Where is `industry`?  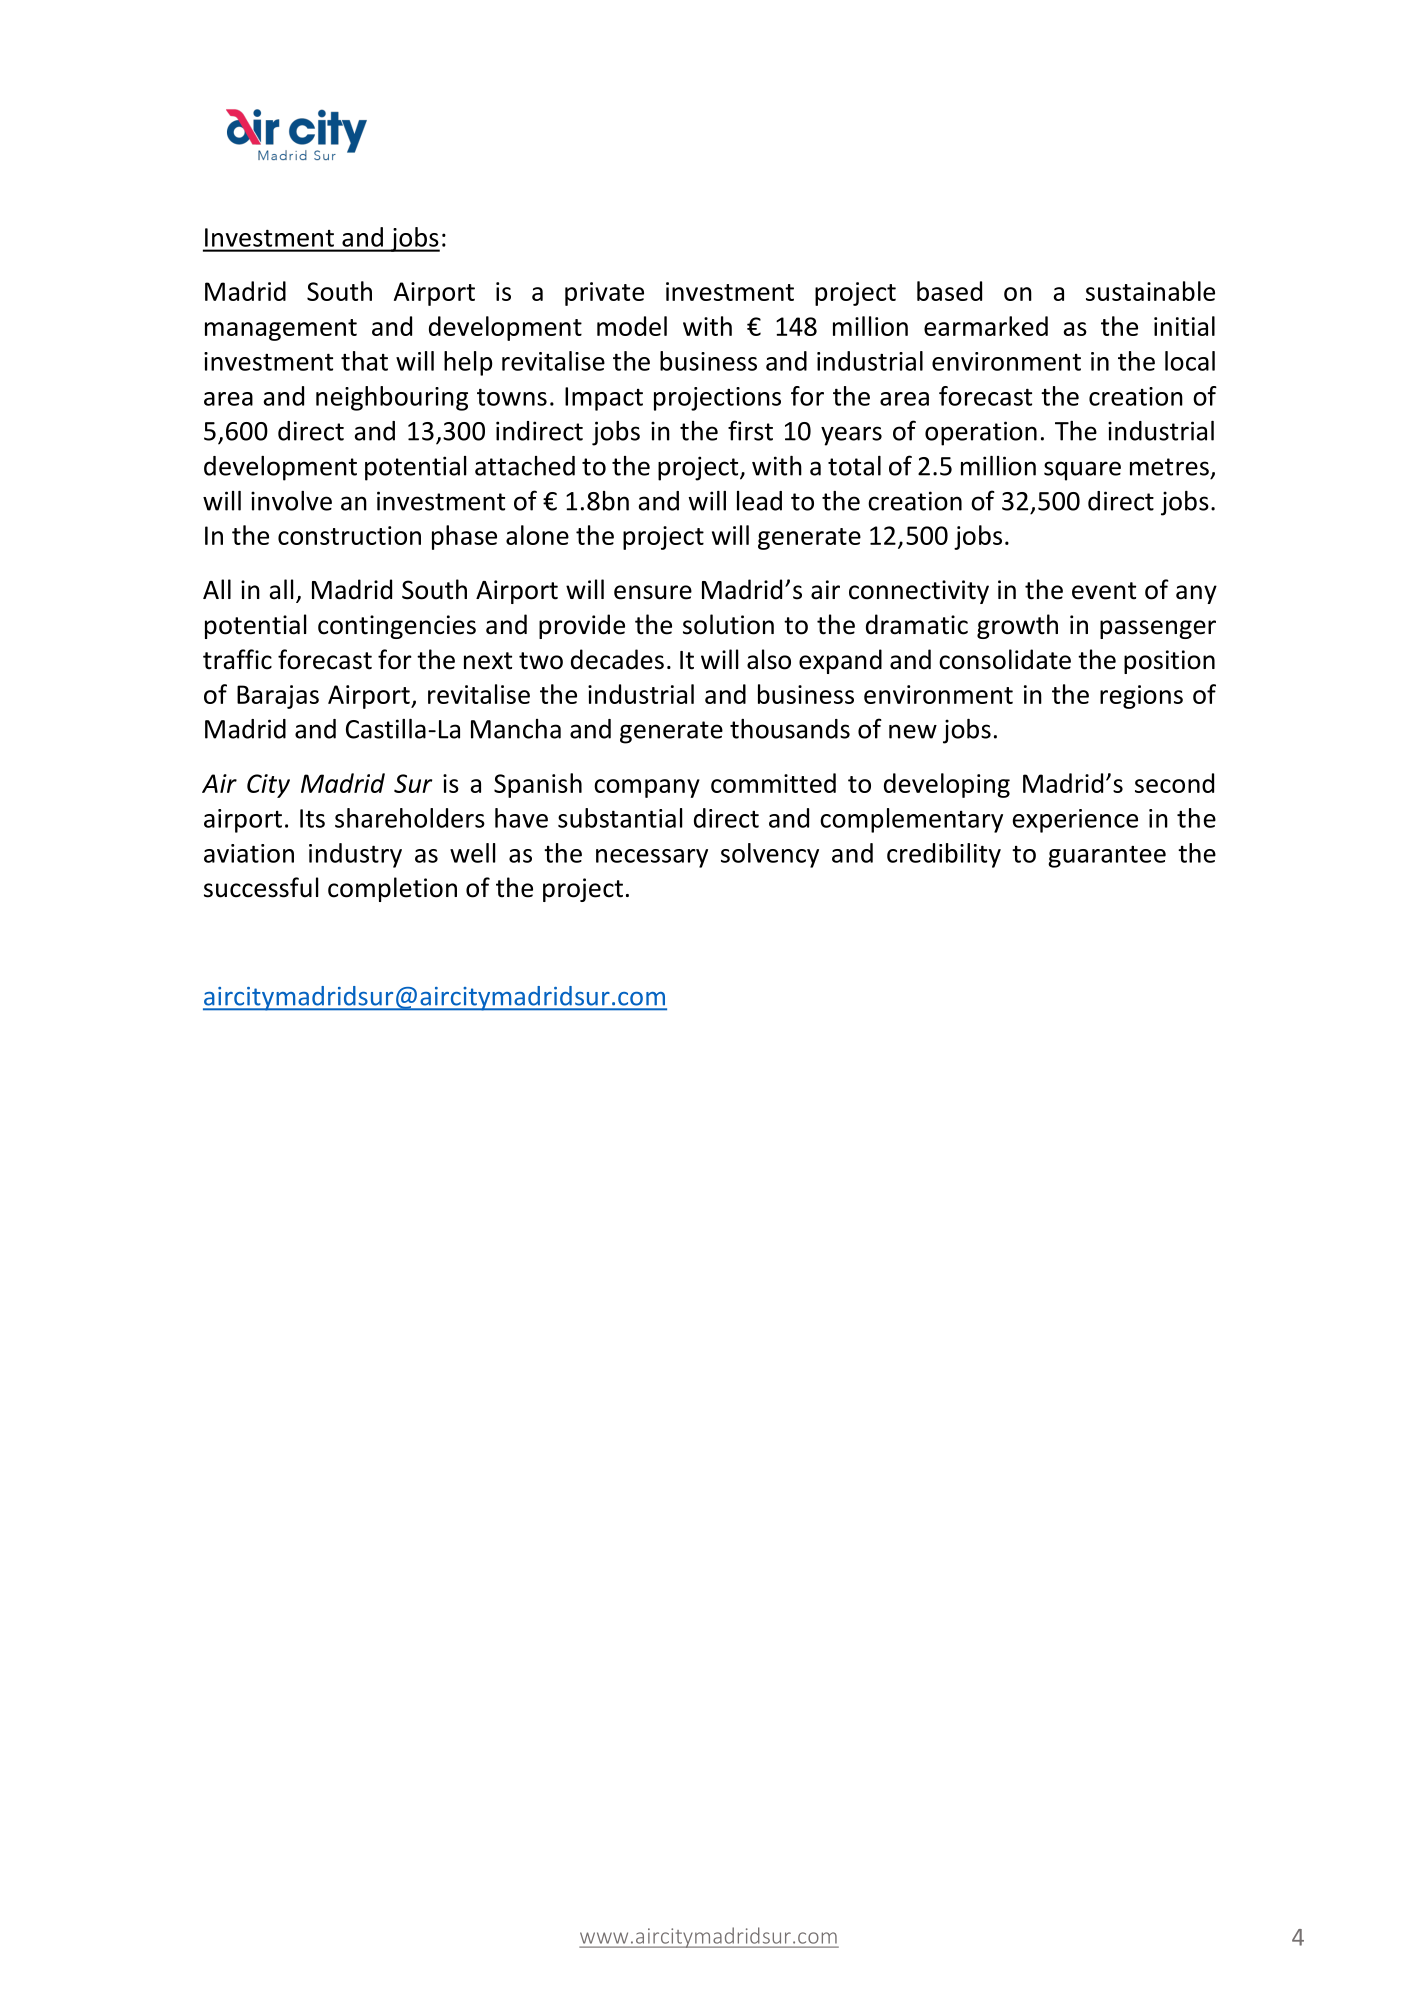
industry is located at coordinates (355, 855).
